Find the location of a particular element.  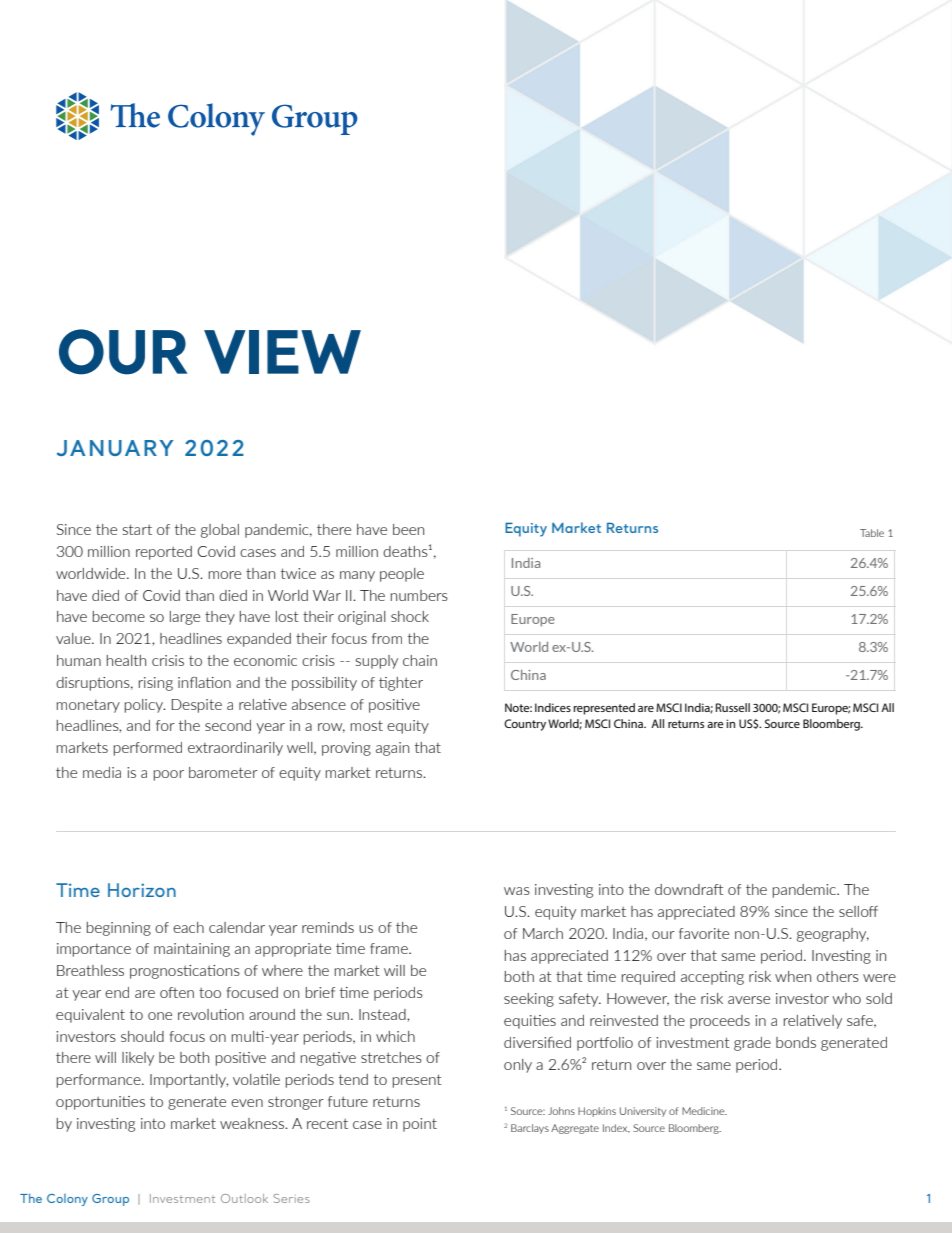

reported is located at coordinates (164, 553).
